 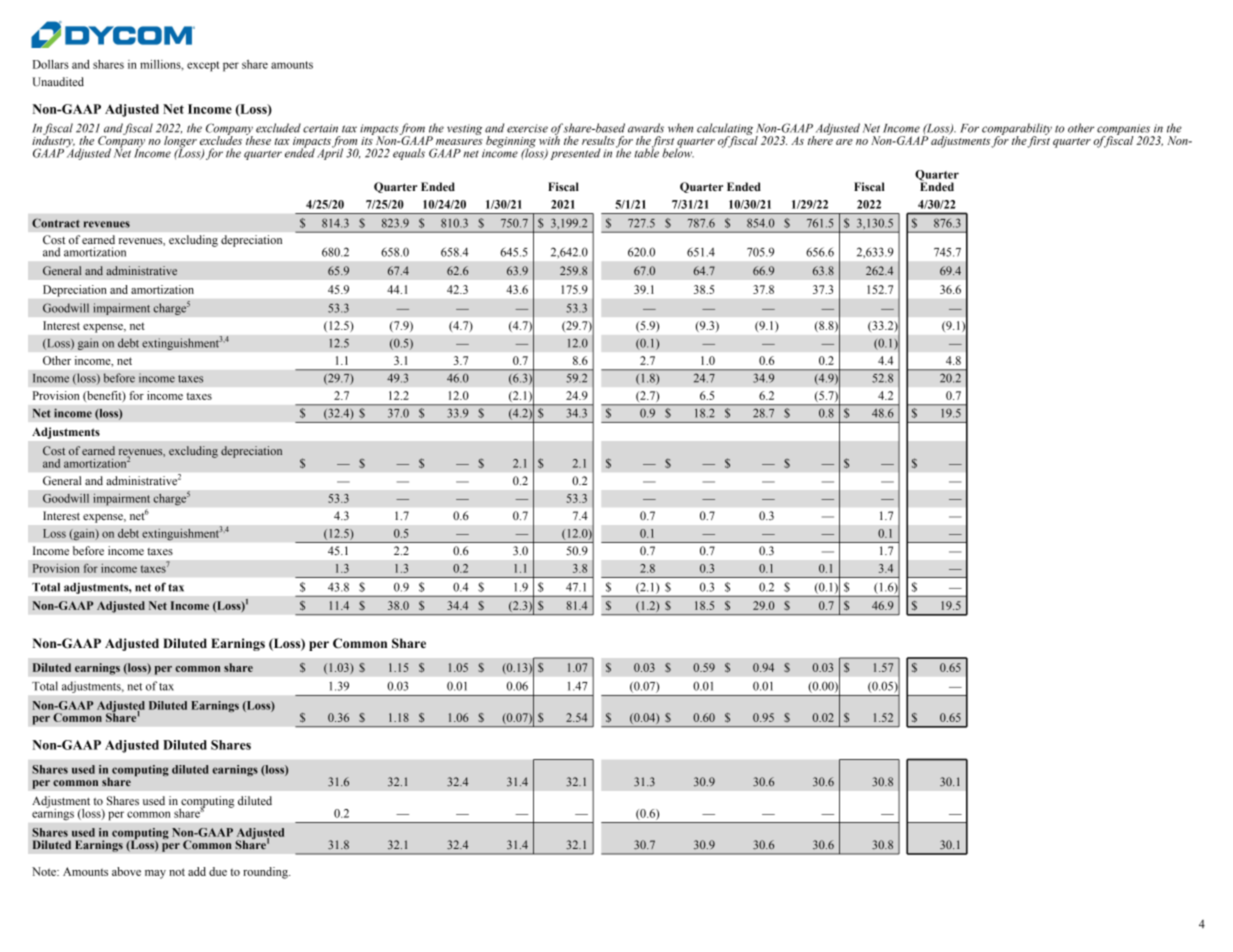 What do you see at coordinates (203, 66) in the page?
I see `except` at bounding box center [203, 66].
